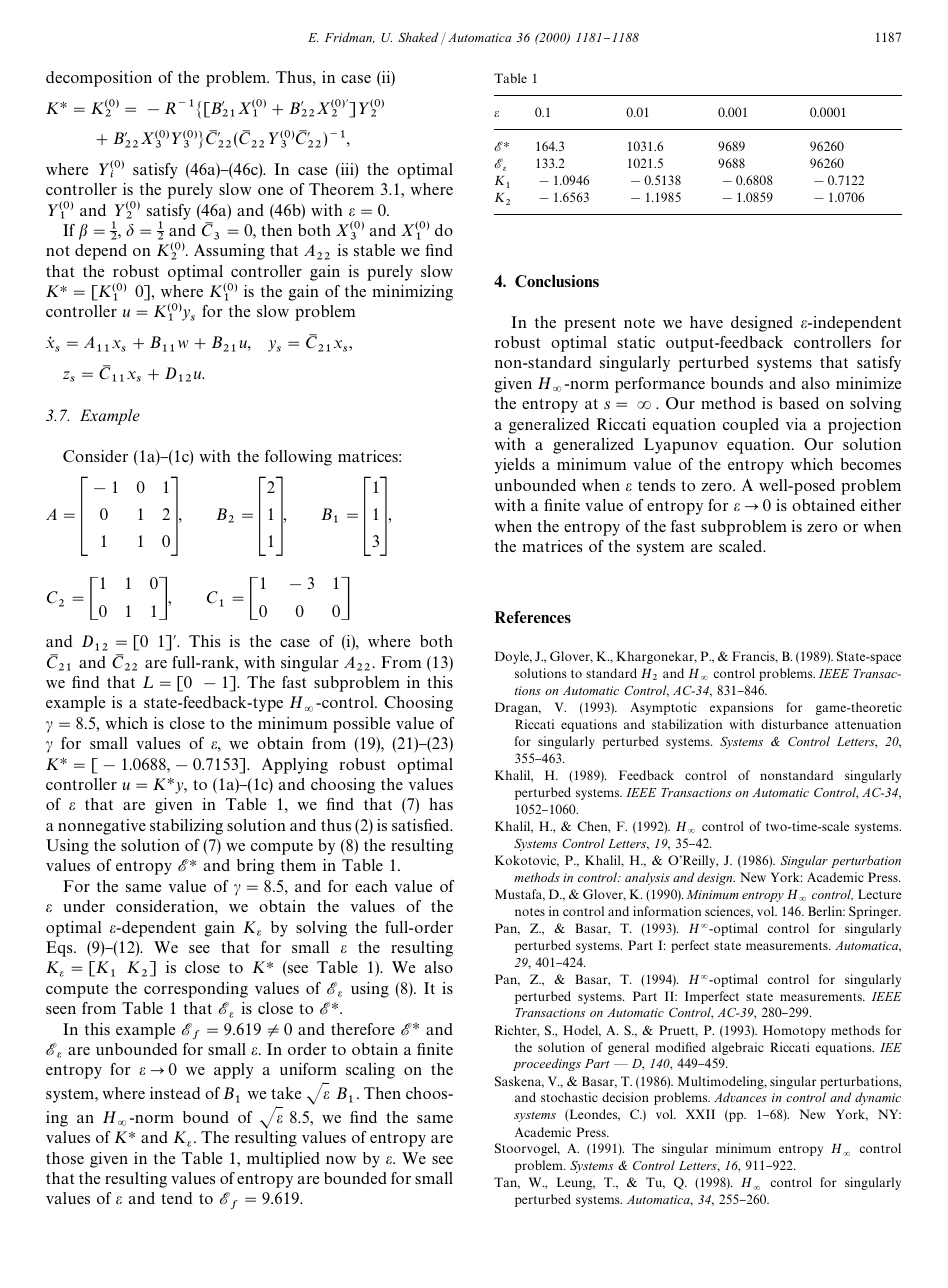 The height and width of the document is (1288, 948). I want to click on stabilizing, so click(186, 827).
